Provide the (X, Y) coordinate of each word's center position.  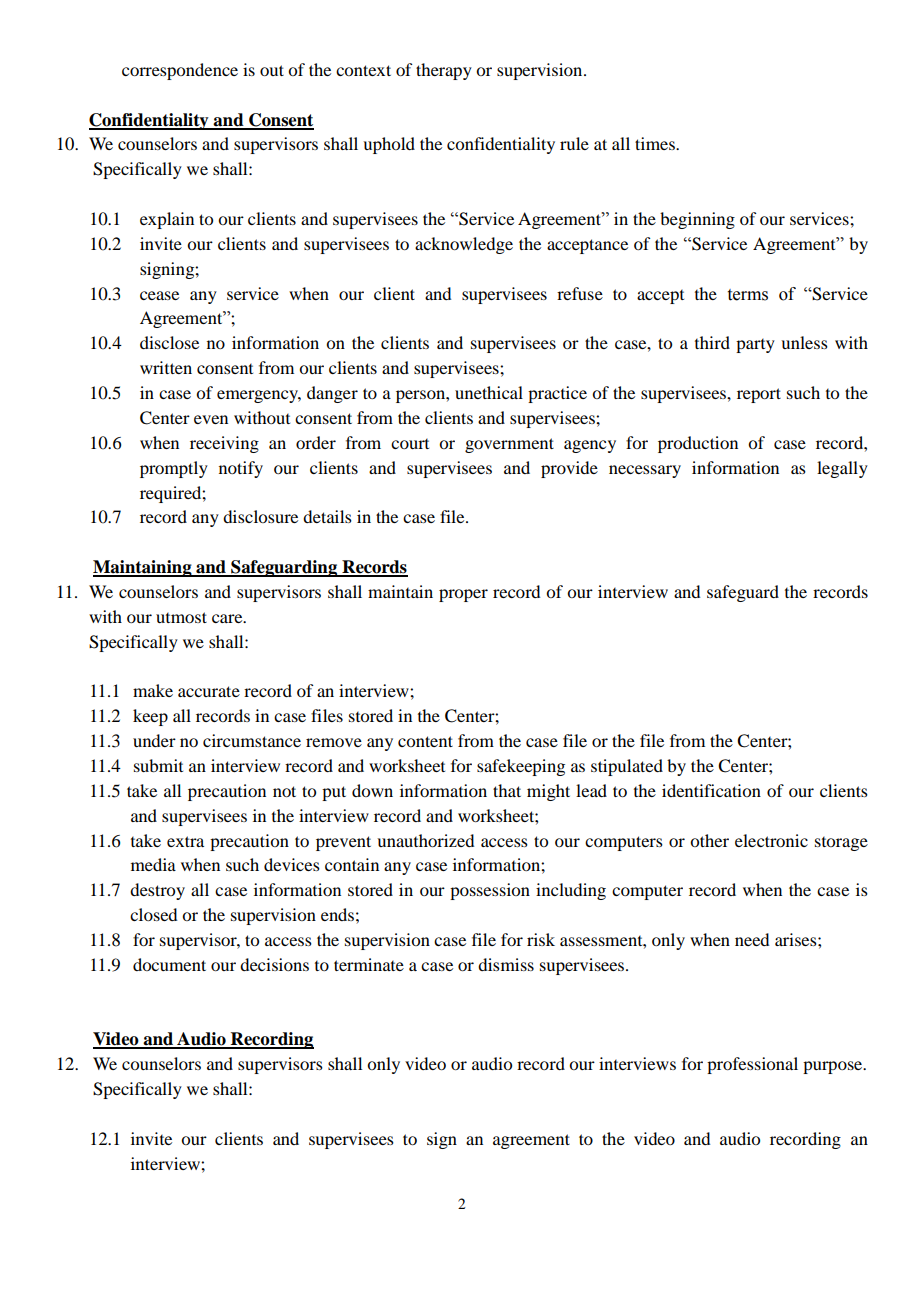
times (656, 143)
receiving (224, 444)
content (425, 741)
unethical (489, 392)
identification (711, 790)
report (759, 395)
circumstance (252, 740)
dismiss (506, 964)
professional (752, 1065)
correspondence (180, 71)
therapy (444, 71)
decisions (274, 964)
